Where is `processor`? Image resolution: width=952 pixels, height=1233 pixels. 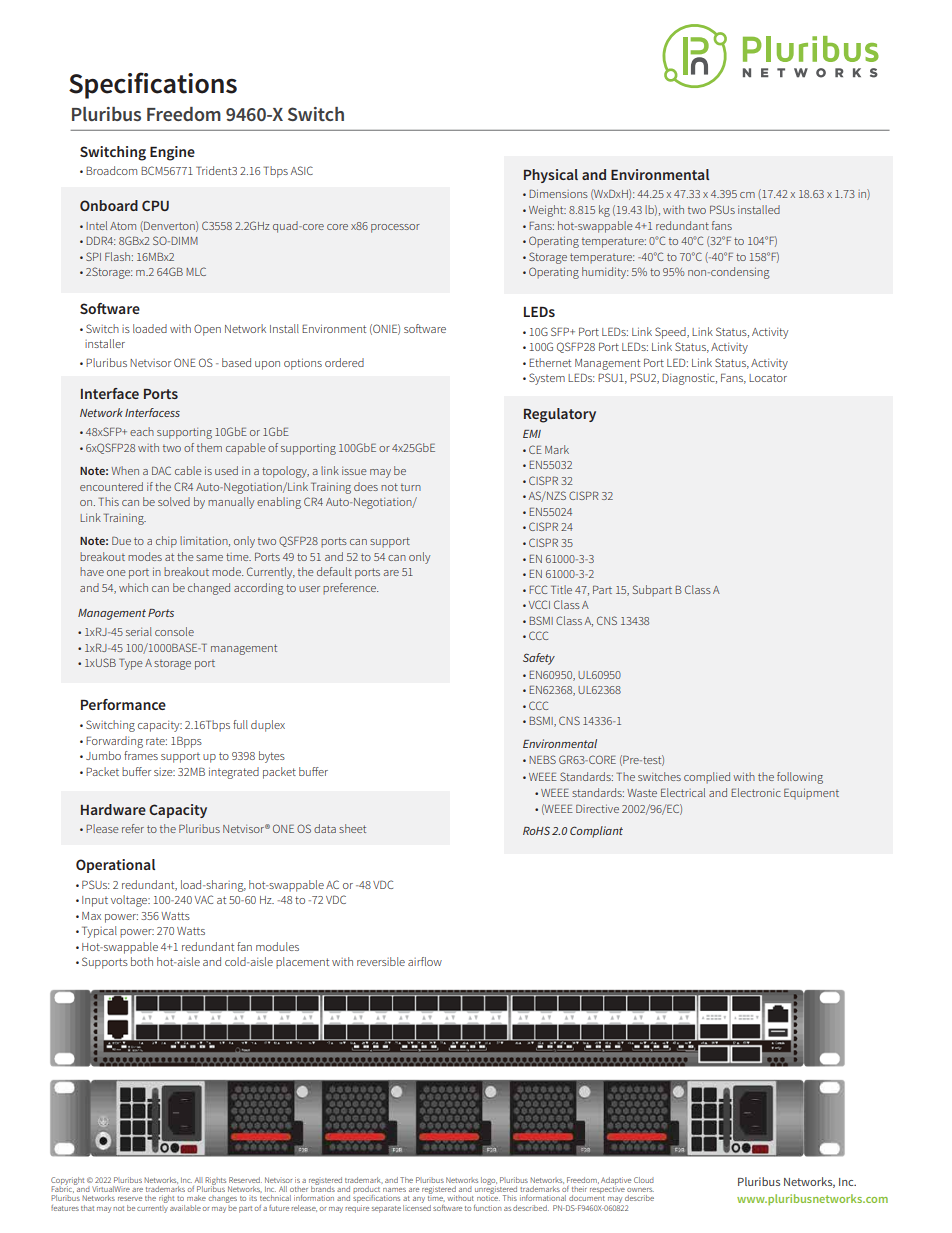
processor is located at coordinates (395, 228).
